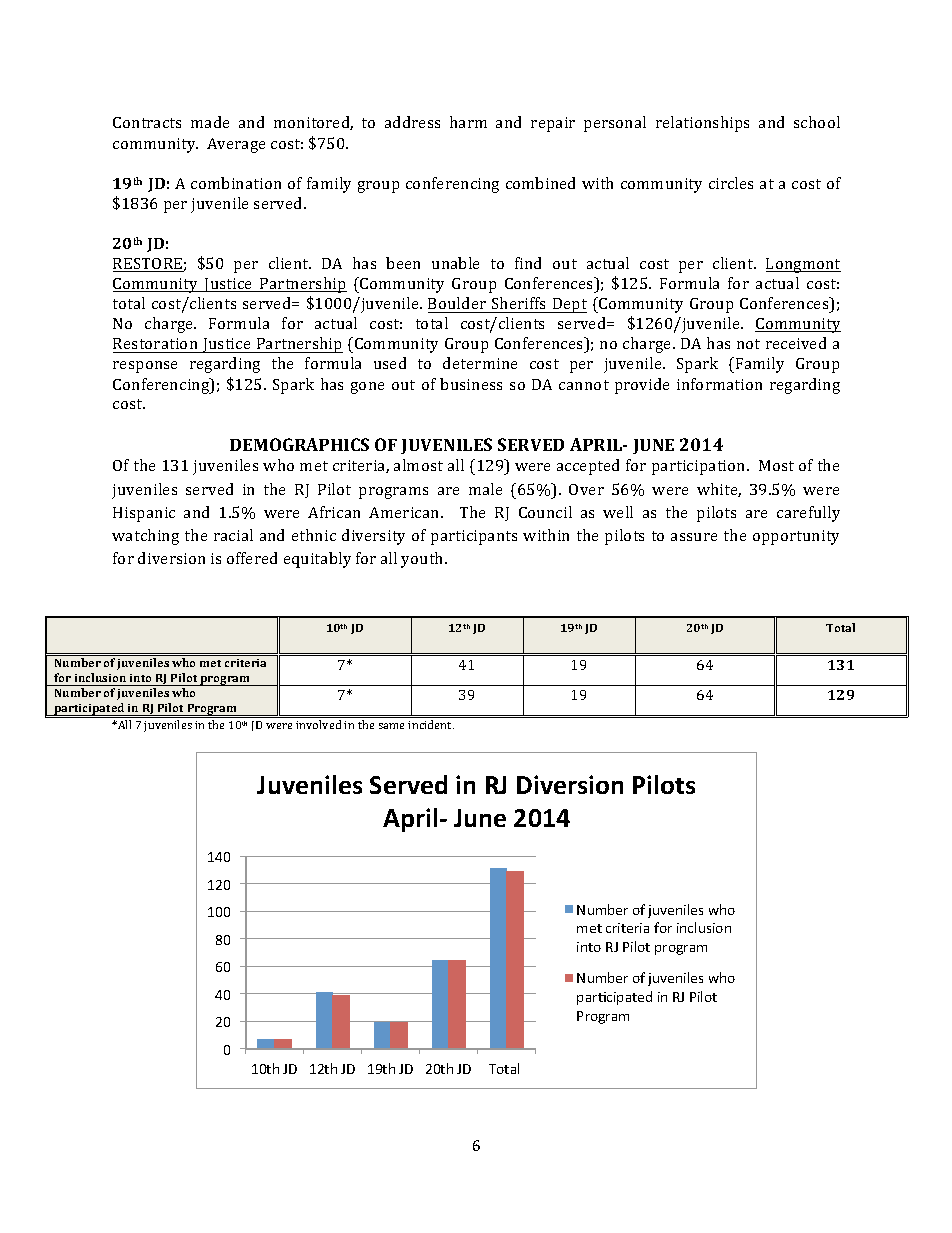  What do you see at coordinates (236, 145) in the screenshot?
I see `Average` at bounding box center [236, 145].
